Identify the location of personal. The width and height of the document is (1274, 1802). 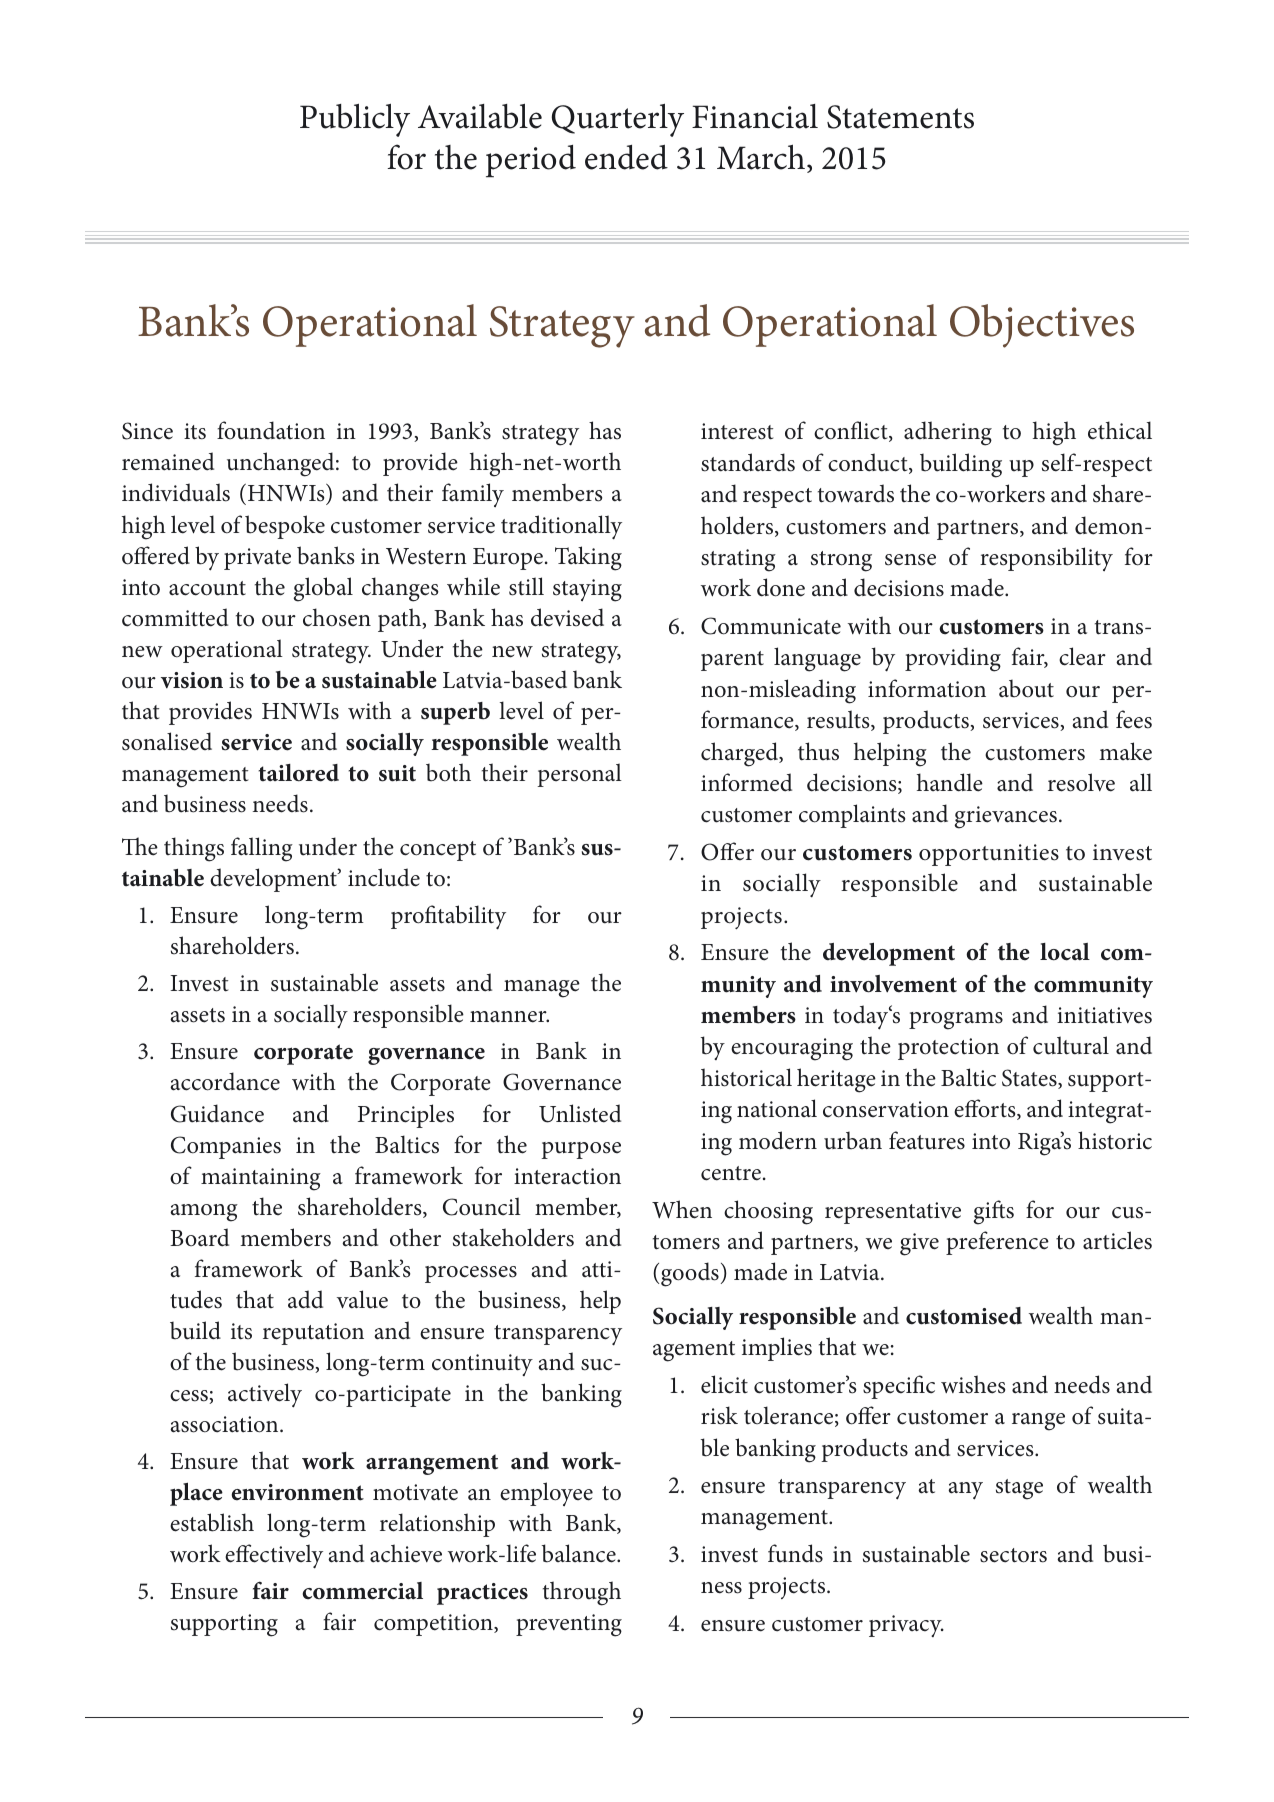
(579, 775).
